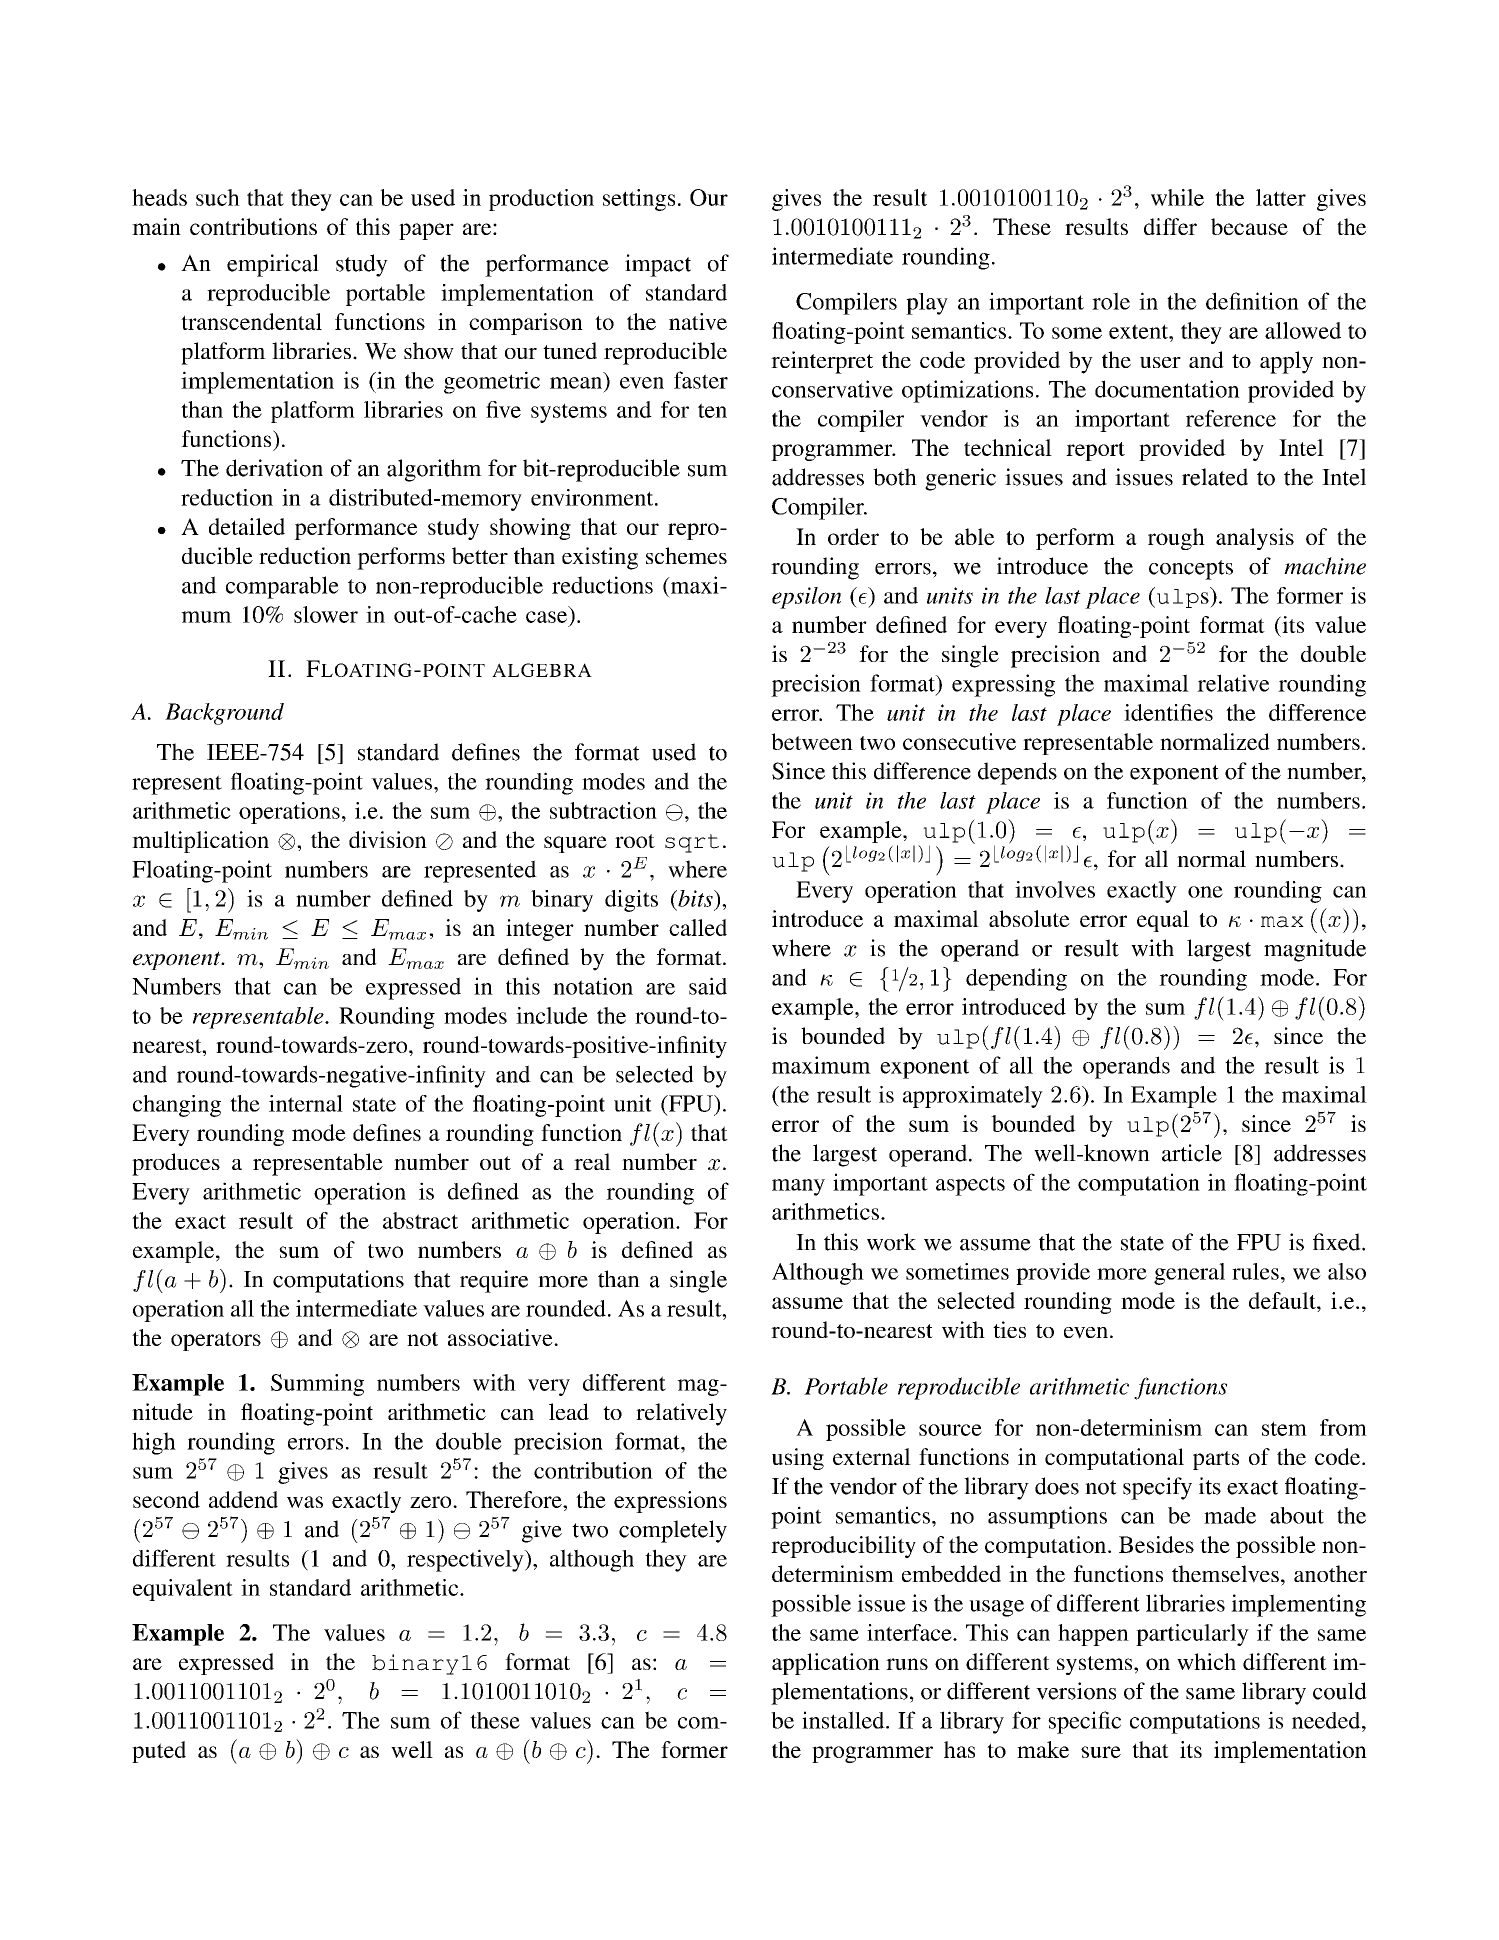  Describe the element at coordinates (658, 265) in the page. I see `impact` at that location.
